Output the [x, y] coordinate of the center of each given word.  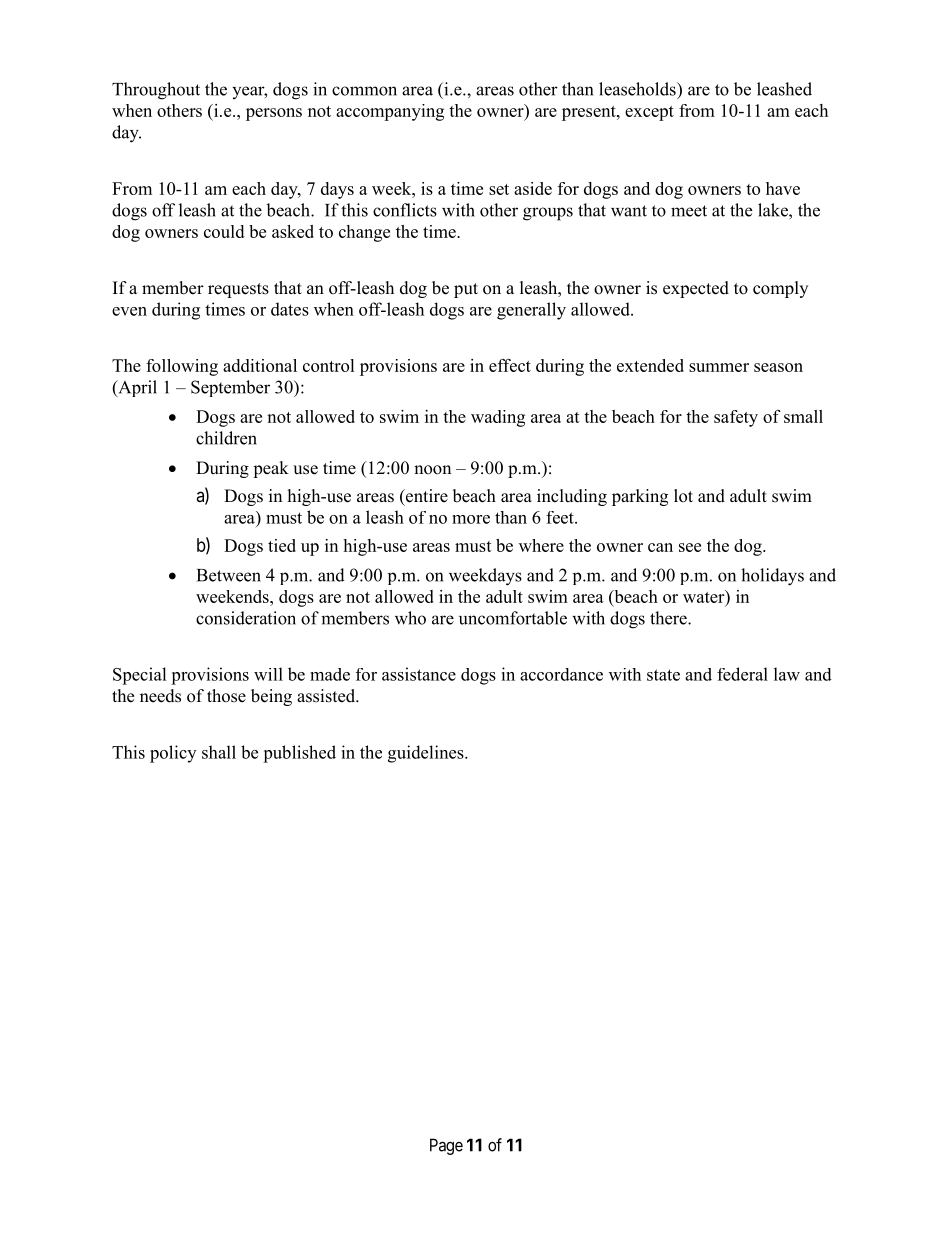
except [649, 113]
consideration [246, 618]
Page [446, 1146]
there [669, 618]
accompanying [390, 112]
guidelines [427, 754]
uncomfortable [513, 618]
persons [274, 114]
